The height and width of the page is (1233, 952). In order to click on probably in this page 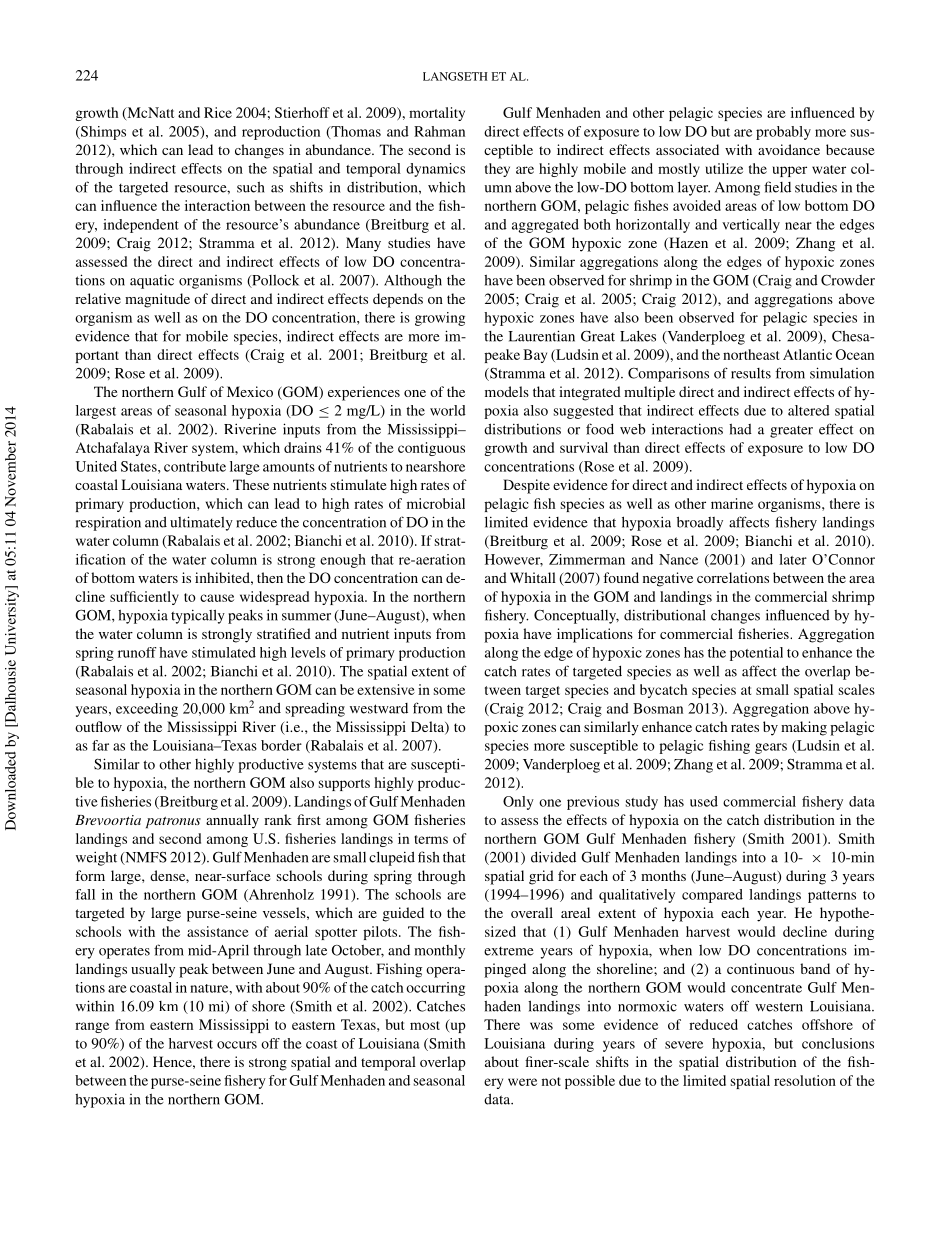, I will do `click(783, 133)`.
